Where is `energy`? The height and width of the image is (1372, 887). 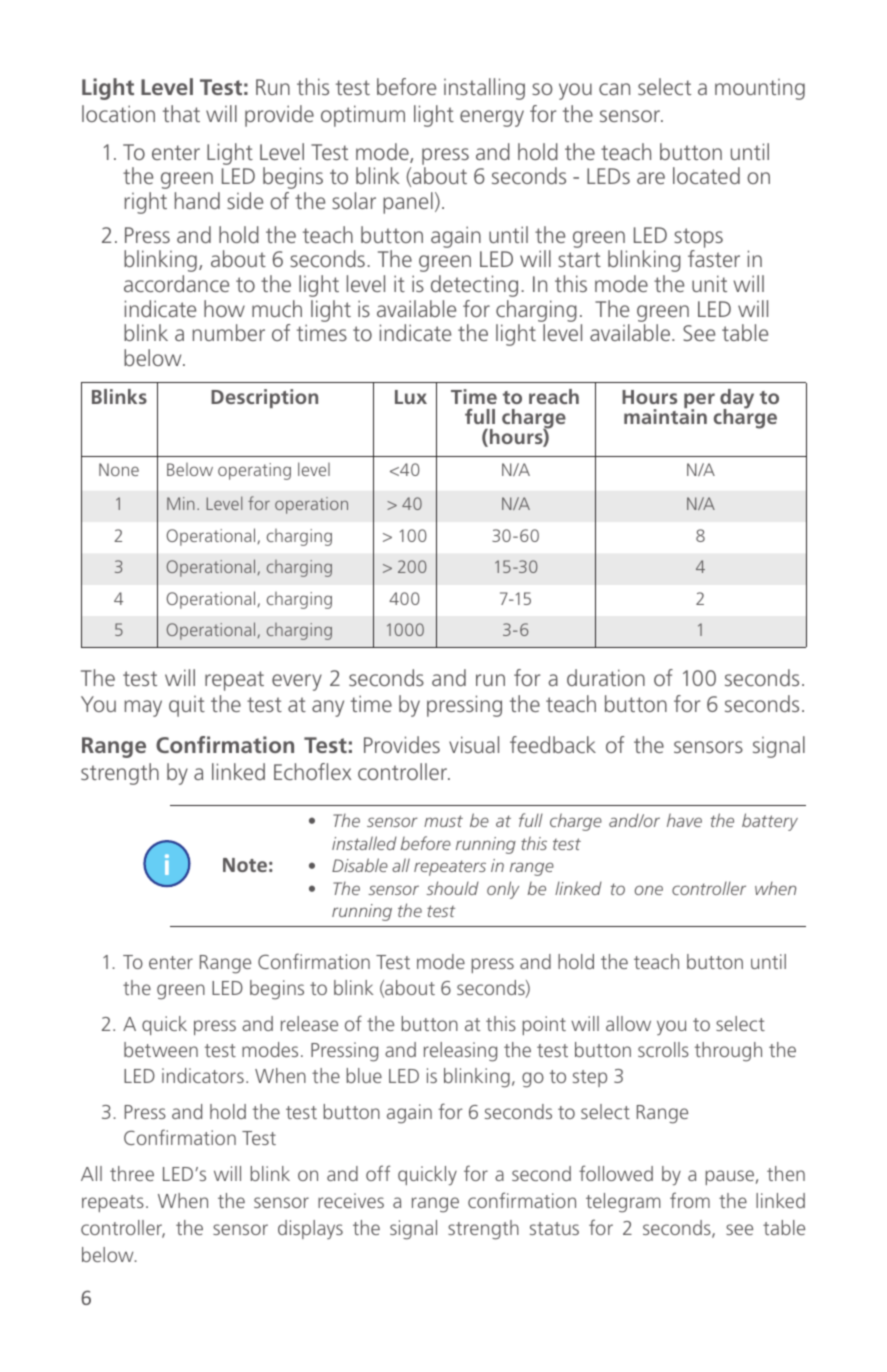 energy is located at coordinates (492, 118).
